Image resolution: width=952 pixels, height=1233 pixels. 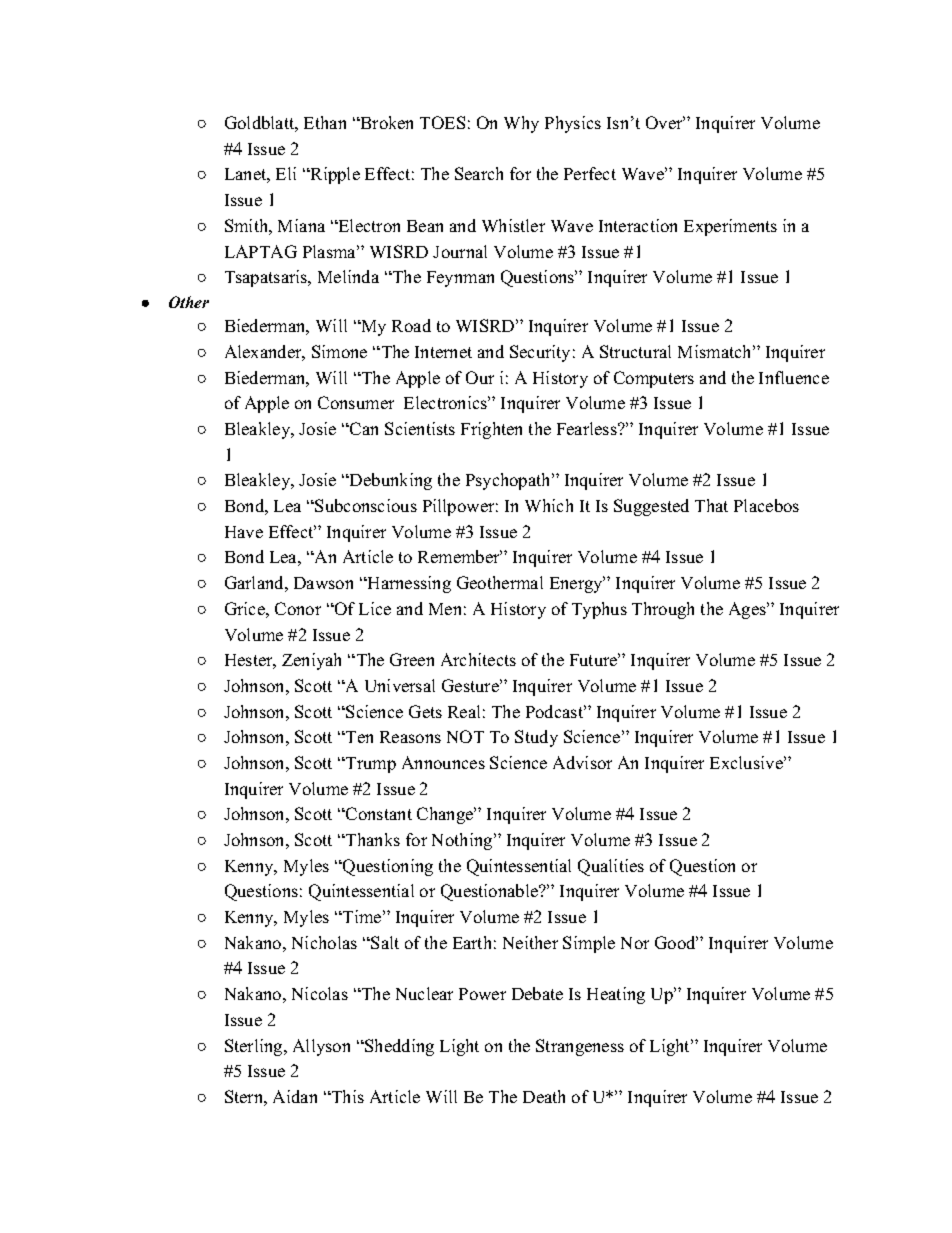 I want to click on Energy, so click(x=577, y=584).
